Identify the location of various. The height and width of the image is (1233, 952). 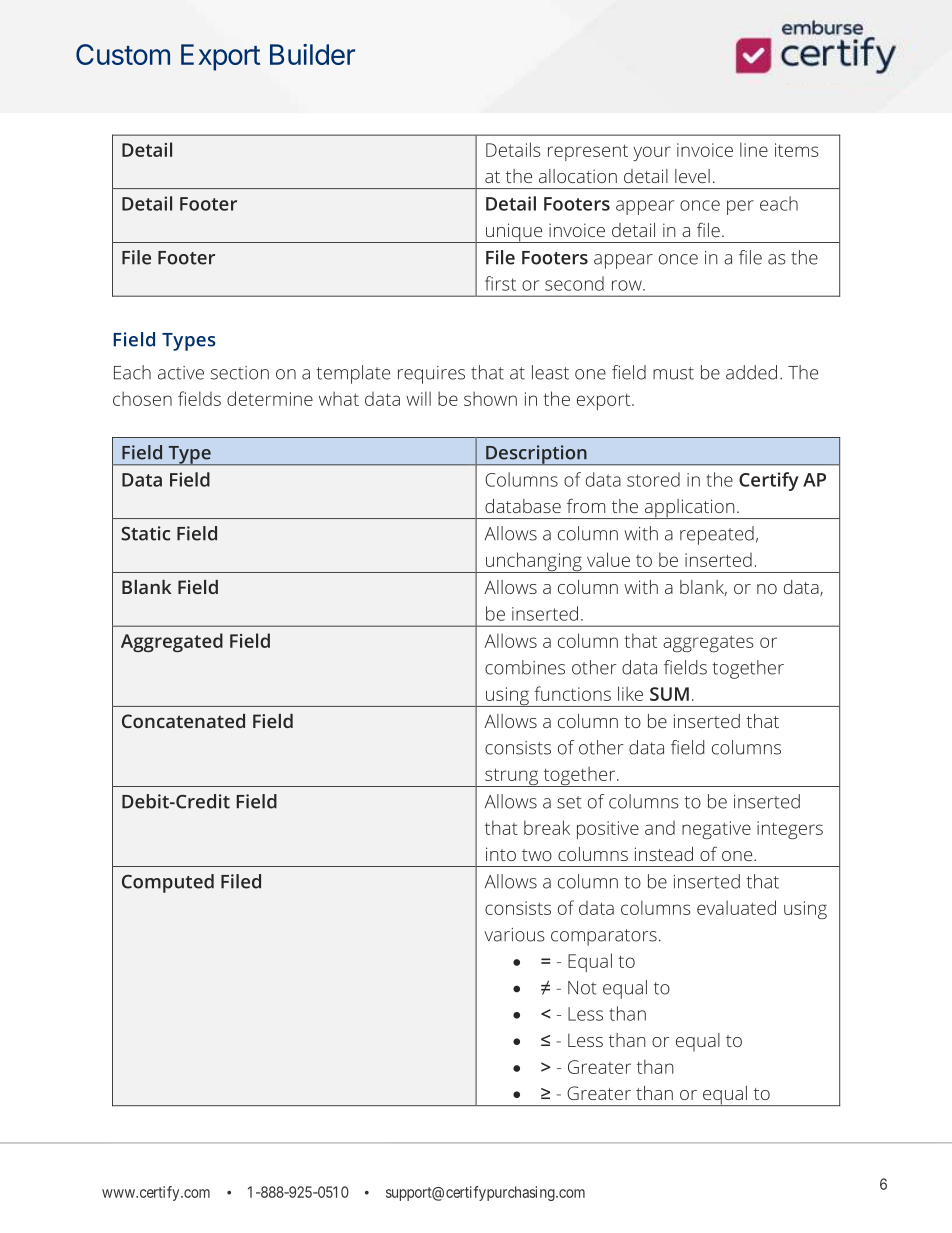
(514, 935).
